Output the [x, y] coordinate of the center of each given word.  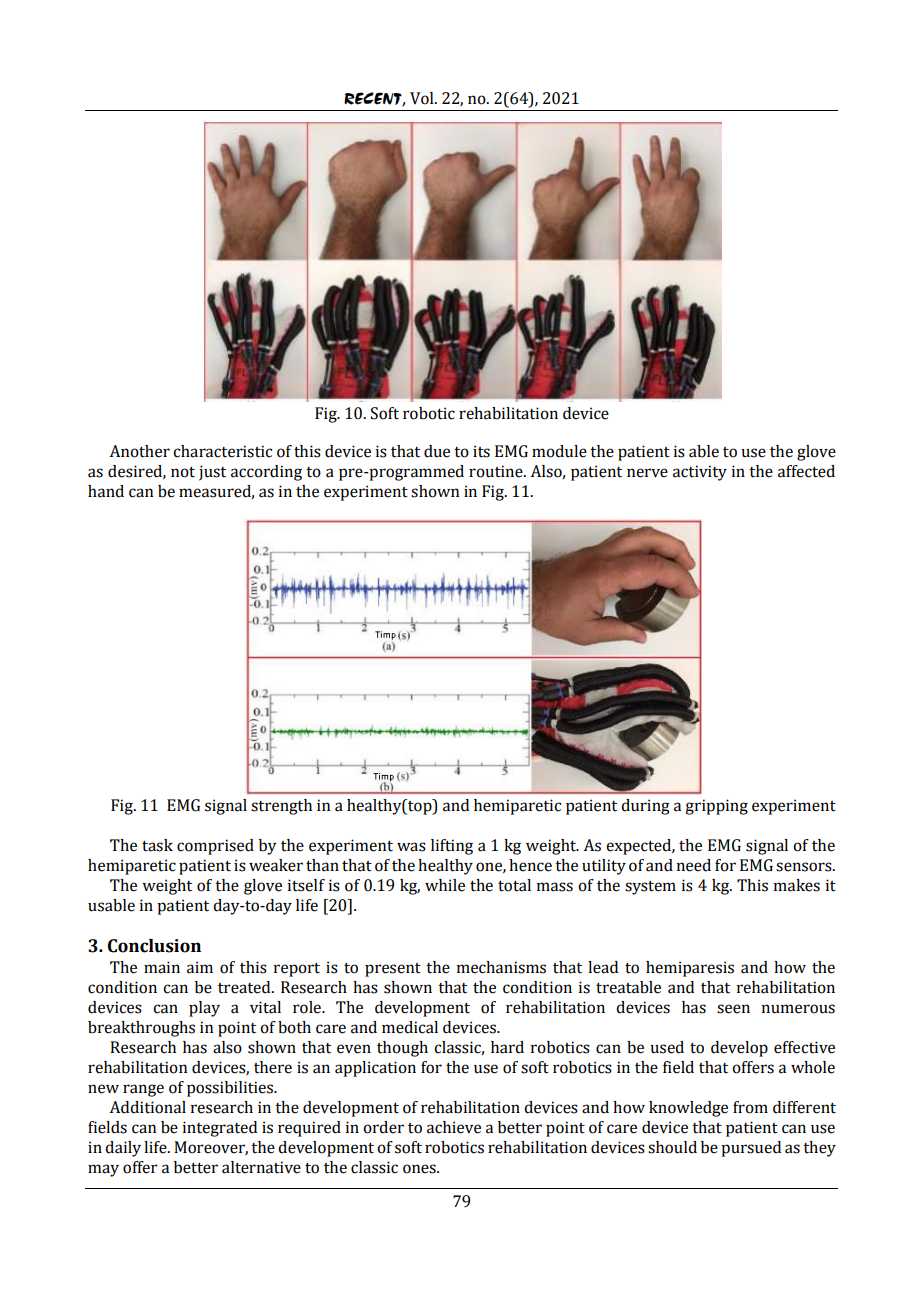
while [445, 885]
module [559, 451]
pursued [751, 1149]
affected [806, 471]
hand [106, 491]
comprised [215, 847]
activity [700, 473]
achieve [454, 1127]
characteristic [222, 451]
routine [497, 471]
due [437, 451]
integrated [220, 1129]
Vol [423, 98]
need [694, 865]
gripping [716, 807]
